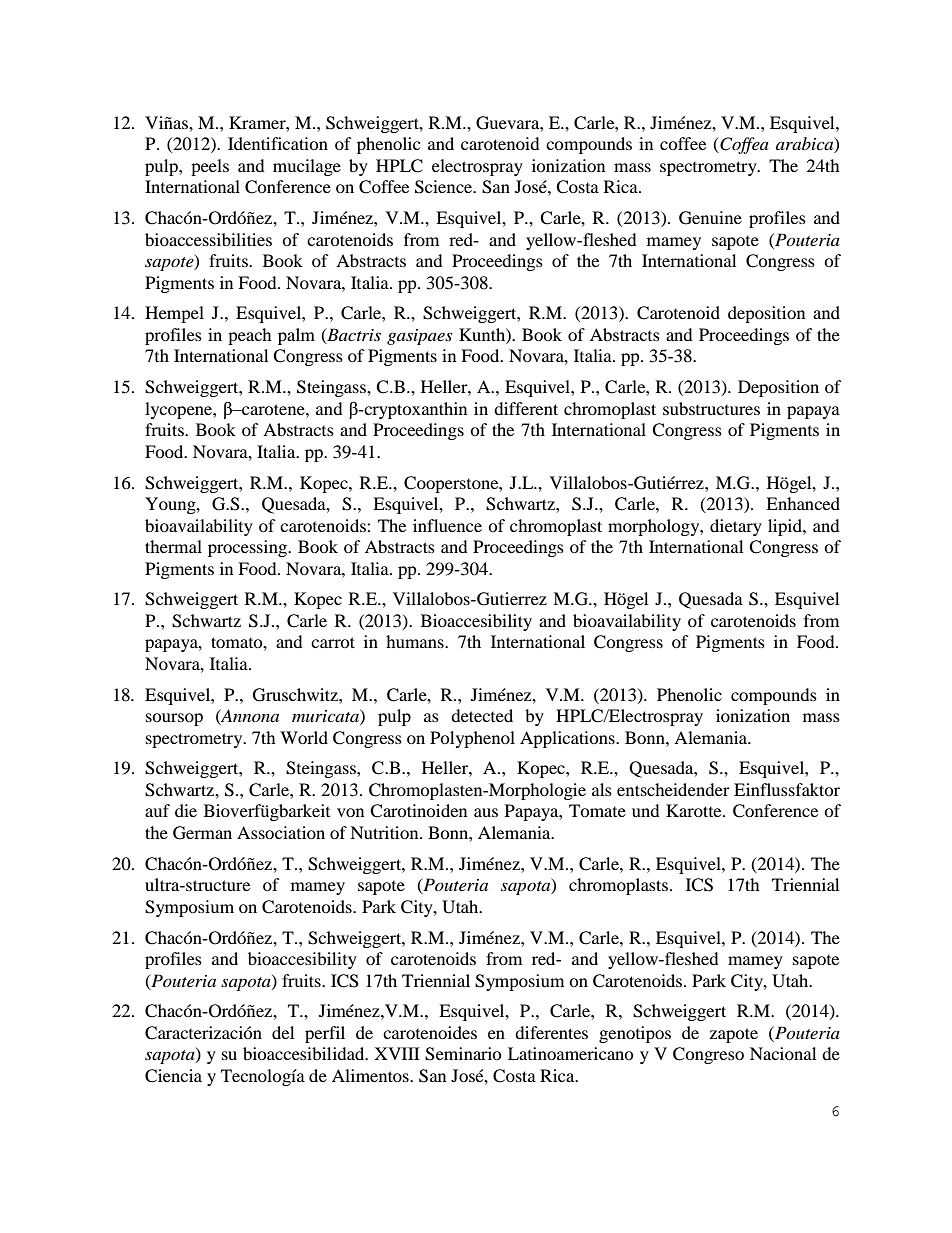  I want to click on Coffea, so click(743, 145).
